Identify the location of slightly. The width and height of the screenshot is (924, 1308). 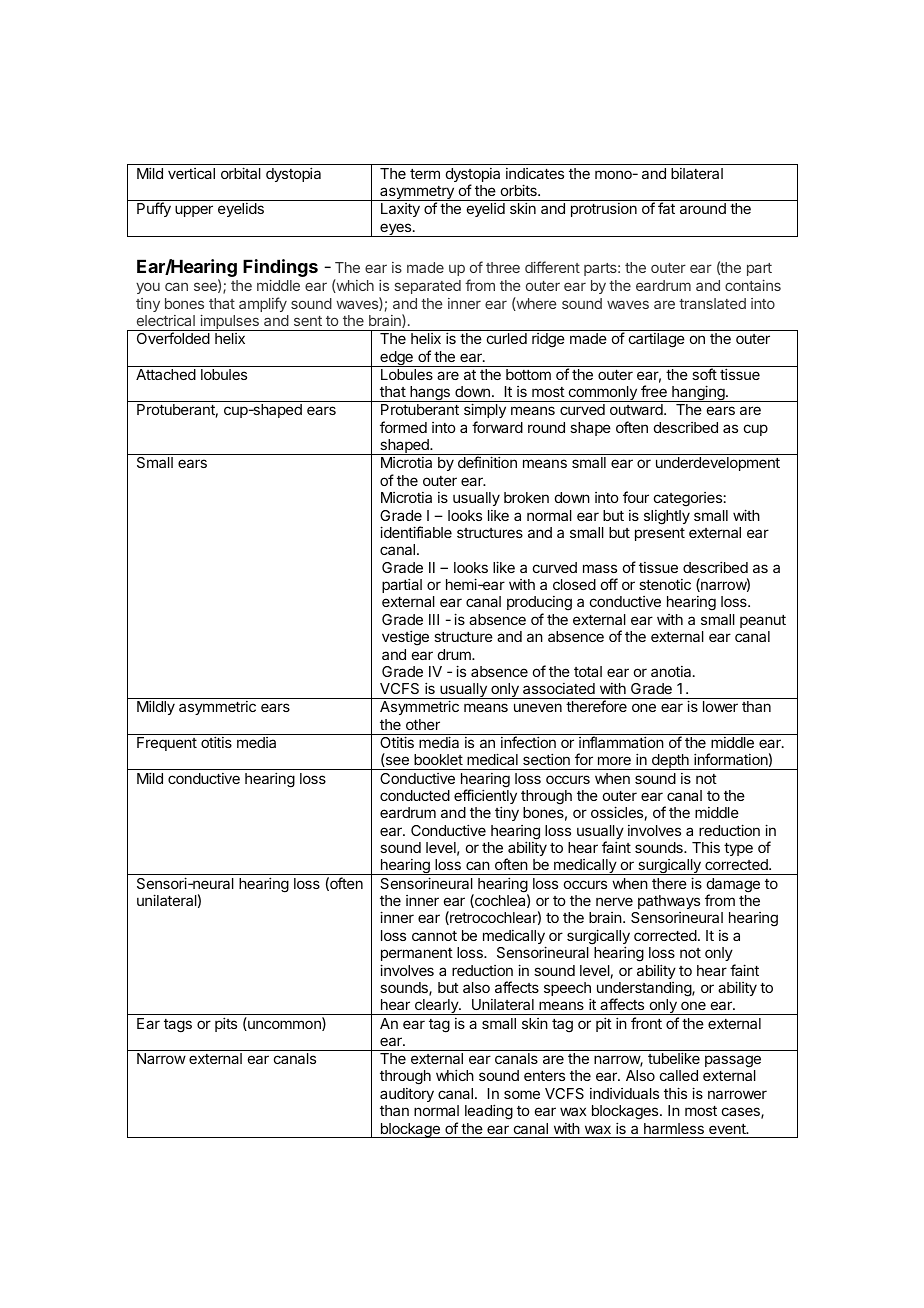
(667, 517).
